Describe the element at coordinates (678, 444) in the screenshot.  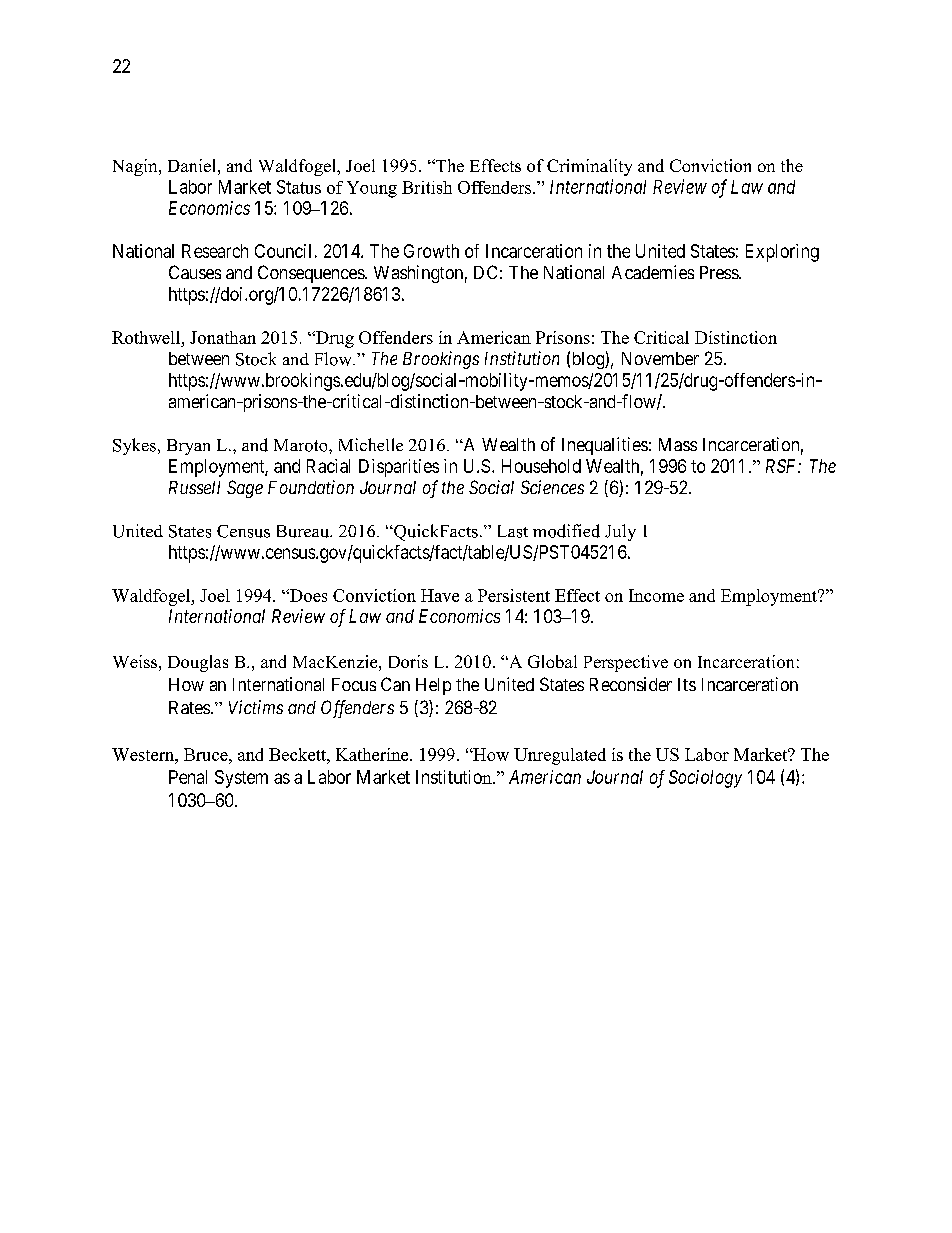
I see `Mass` at that location.
